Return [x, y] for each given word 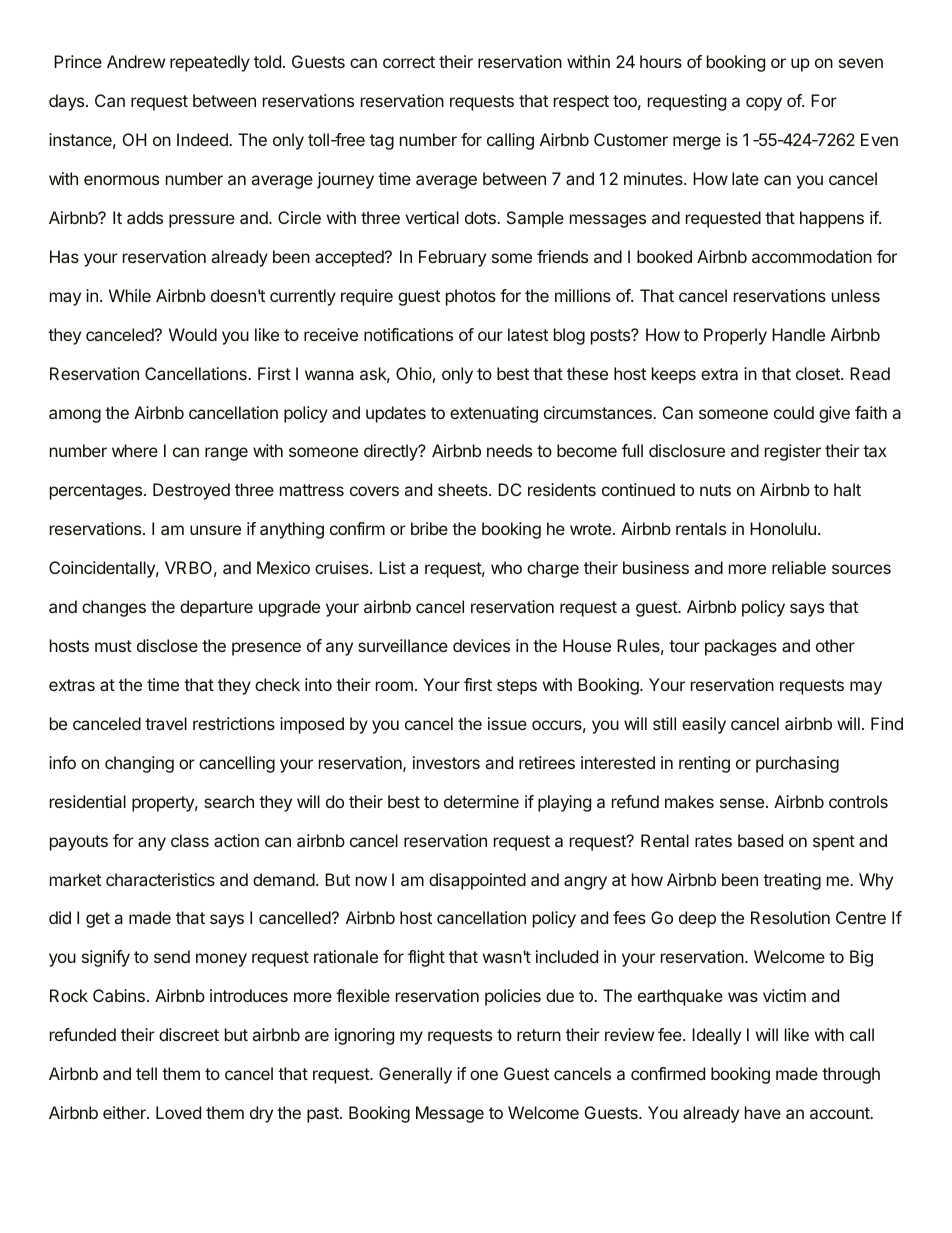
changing [139, 764]
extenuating [494, 414]
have [763, 1112]
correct [409, 62]
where [135, 450]
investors [446, 762]
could [794, 412]
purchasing [797, 764]
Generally [415, 1075]
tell [146, 1073]
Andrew [136, 61]
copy [764, 104]
